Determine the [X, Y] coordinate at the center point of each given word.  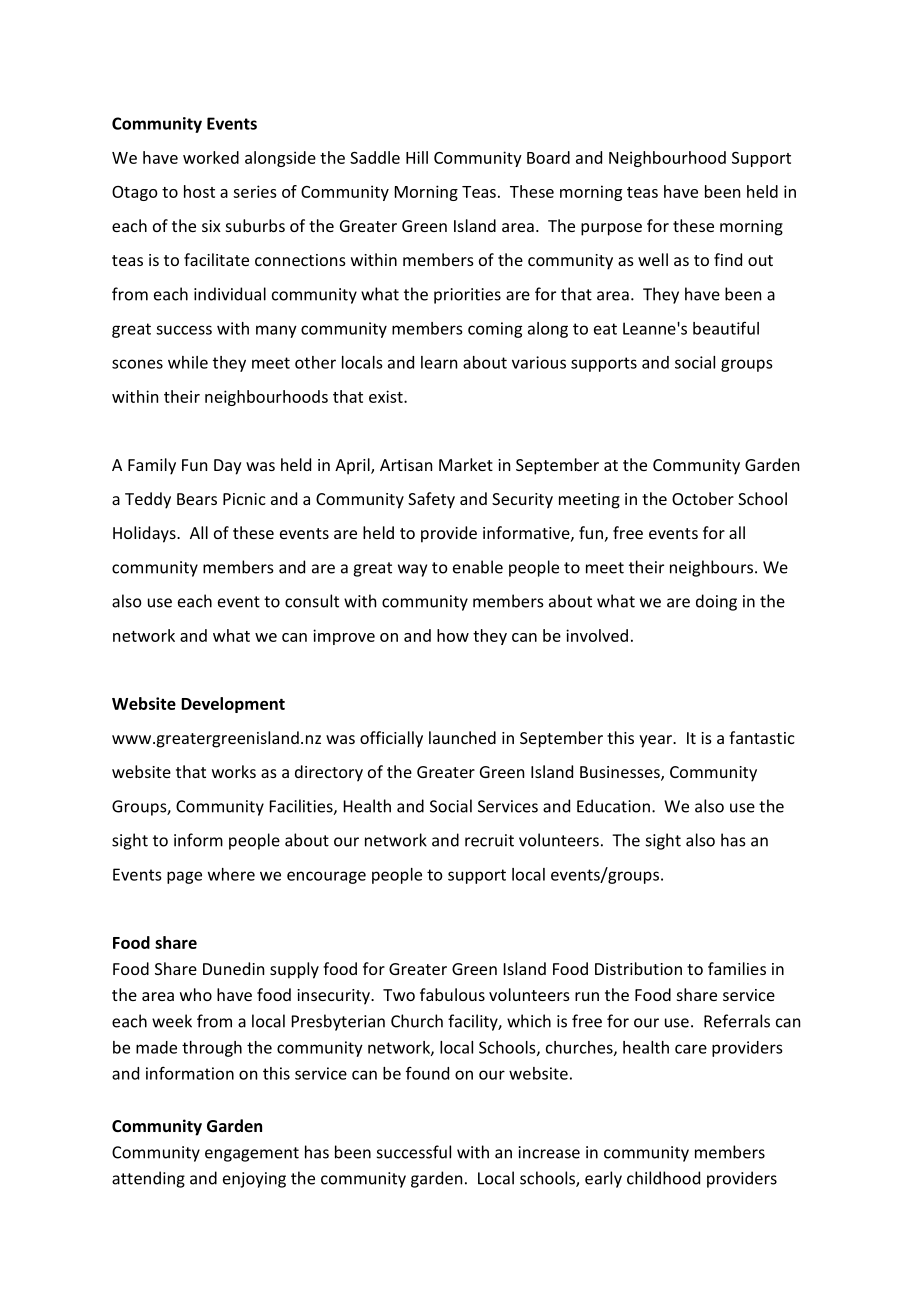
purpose [611, 229]
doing [716, 602]
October [703, 498]
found [427, 1073]
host [199, 191]
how [453, 635]
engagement [252, 1154]
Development [233, 705]
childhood [663, 1178]
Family [152, 466]
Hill [417, 157]
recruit [489, 840]
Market [466, 464]
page [184, 877]
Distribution [638, 968]
